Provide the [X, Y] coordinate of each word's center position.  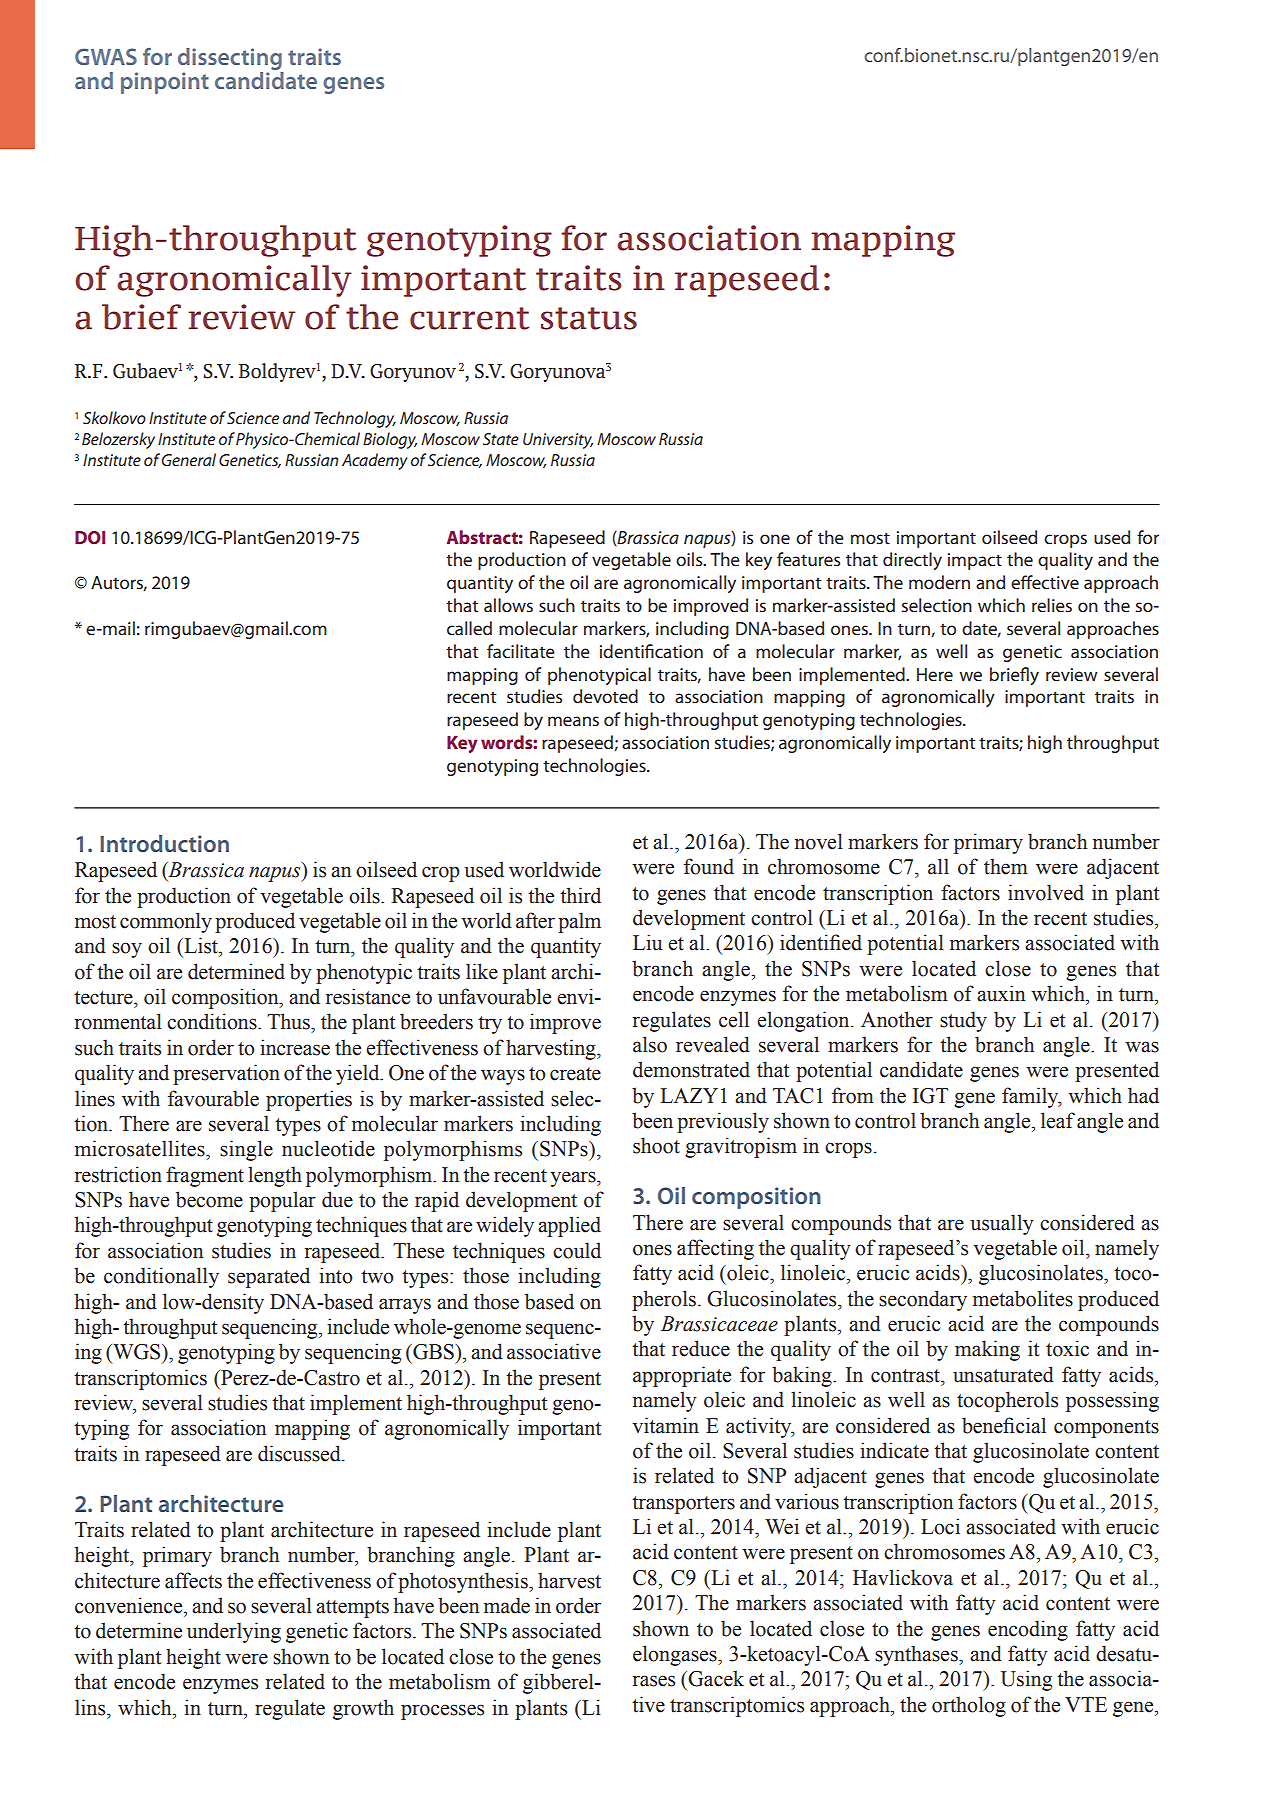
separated [269, 1277]
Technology [355, 419]
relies [1052, 605]
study [963, 1021]
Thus [289, 1021]
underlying [234, 1632]
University [558, 441]
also [650, 1044]
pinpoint [165, 83]
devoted [605, 696]
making [987, 1350]
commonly [166, 922]
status [589, 318]
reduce [701, 1348]
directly [912, 561]
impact [975, 561]
